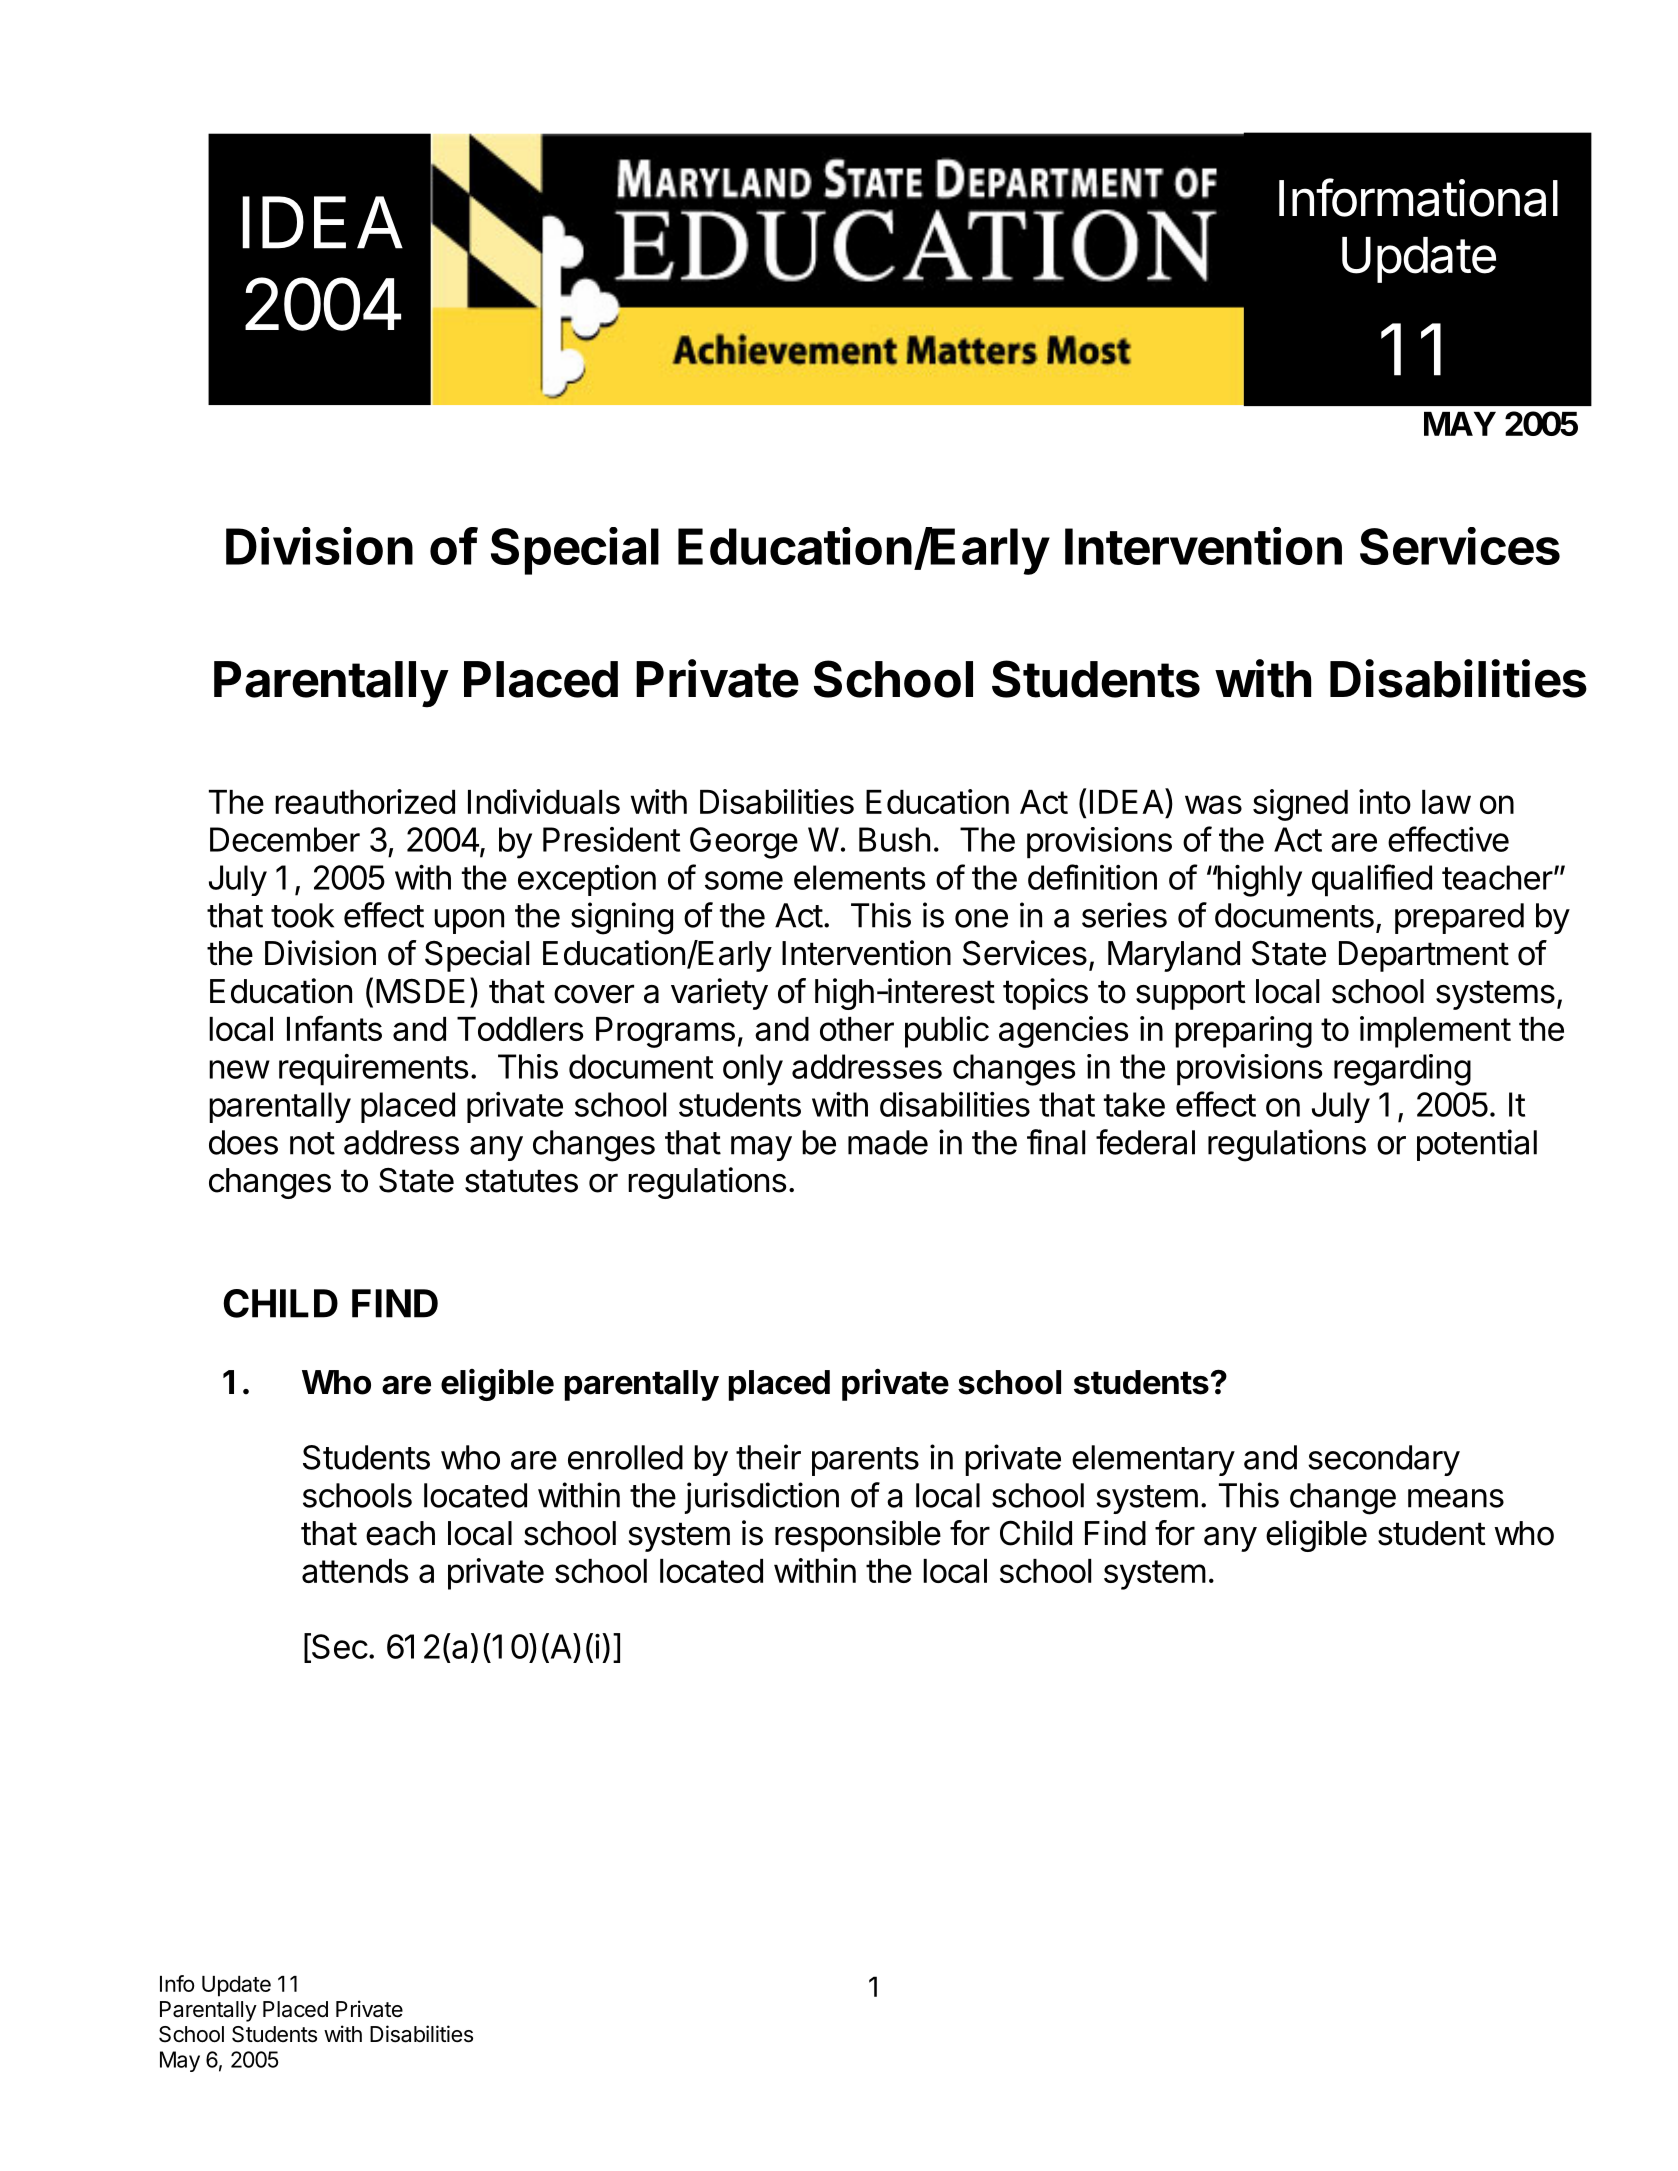 The width and height of the screenshot is (1678, 2171). What do you see at coordinates (625, 1457) in the screenshot?
I see `enrolled` at bounding box center [625, 1457].
